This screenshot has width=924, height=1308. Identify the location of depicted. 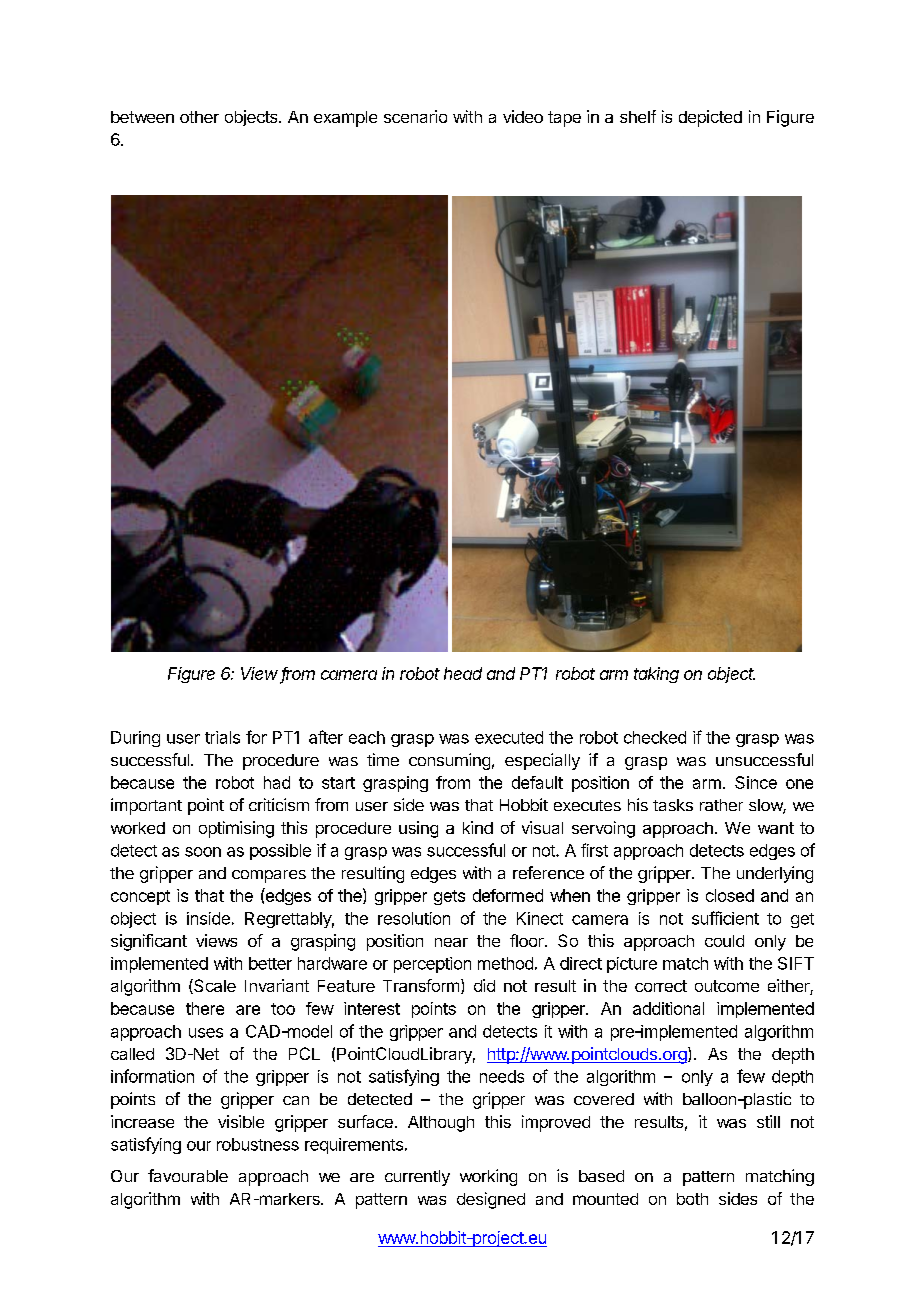
(710, 118).
